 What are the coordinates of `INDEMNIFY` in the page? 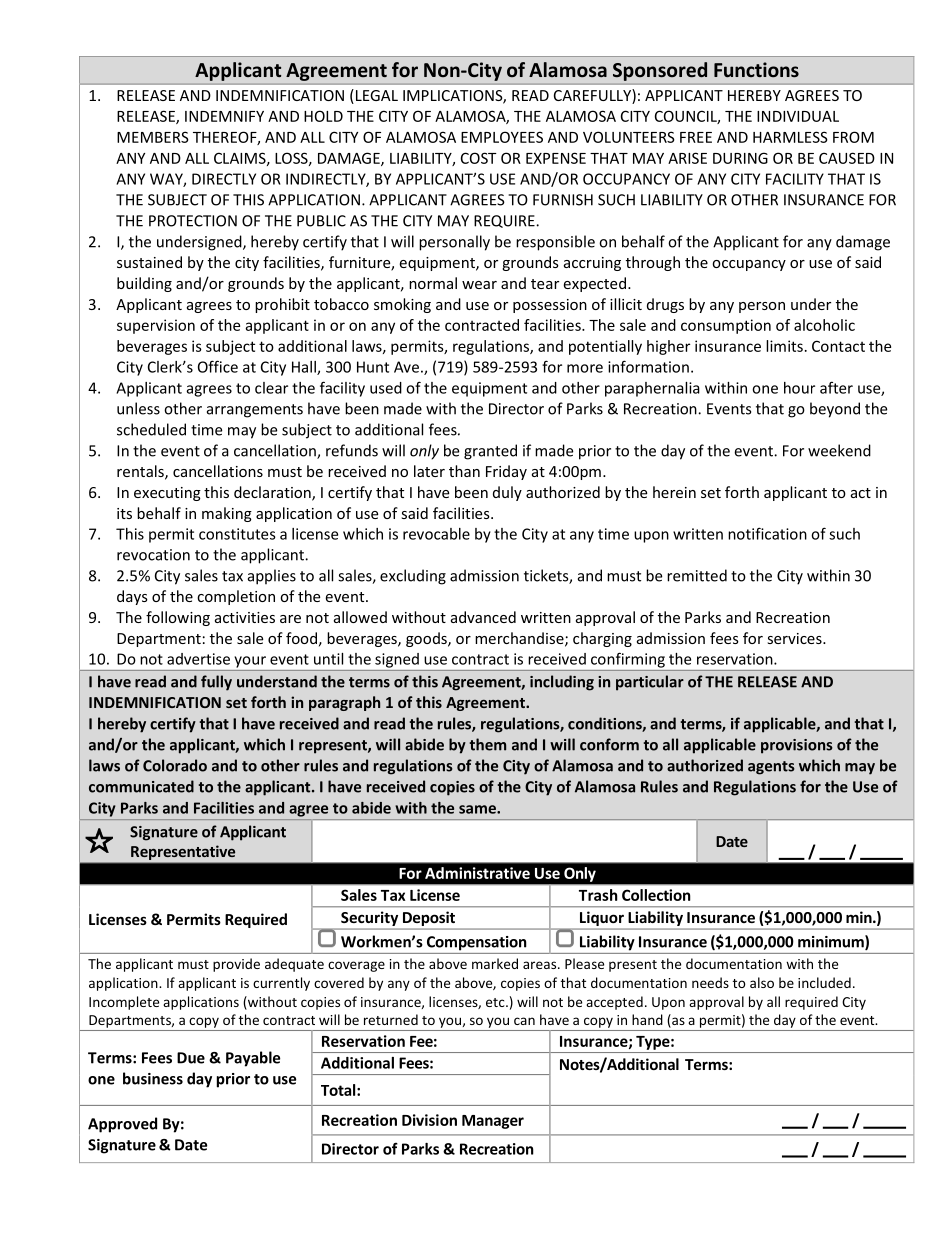 It's located at (224, 116).
